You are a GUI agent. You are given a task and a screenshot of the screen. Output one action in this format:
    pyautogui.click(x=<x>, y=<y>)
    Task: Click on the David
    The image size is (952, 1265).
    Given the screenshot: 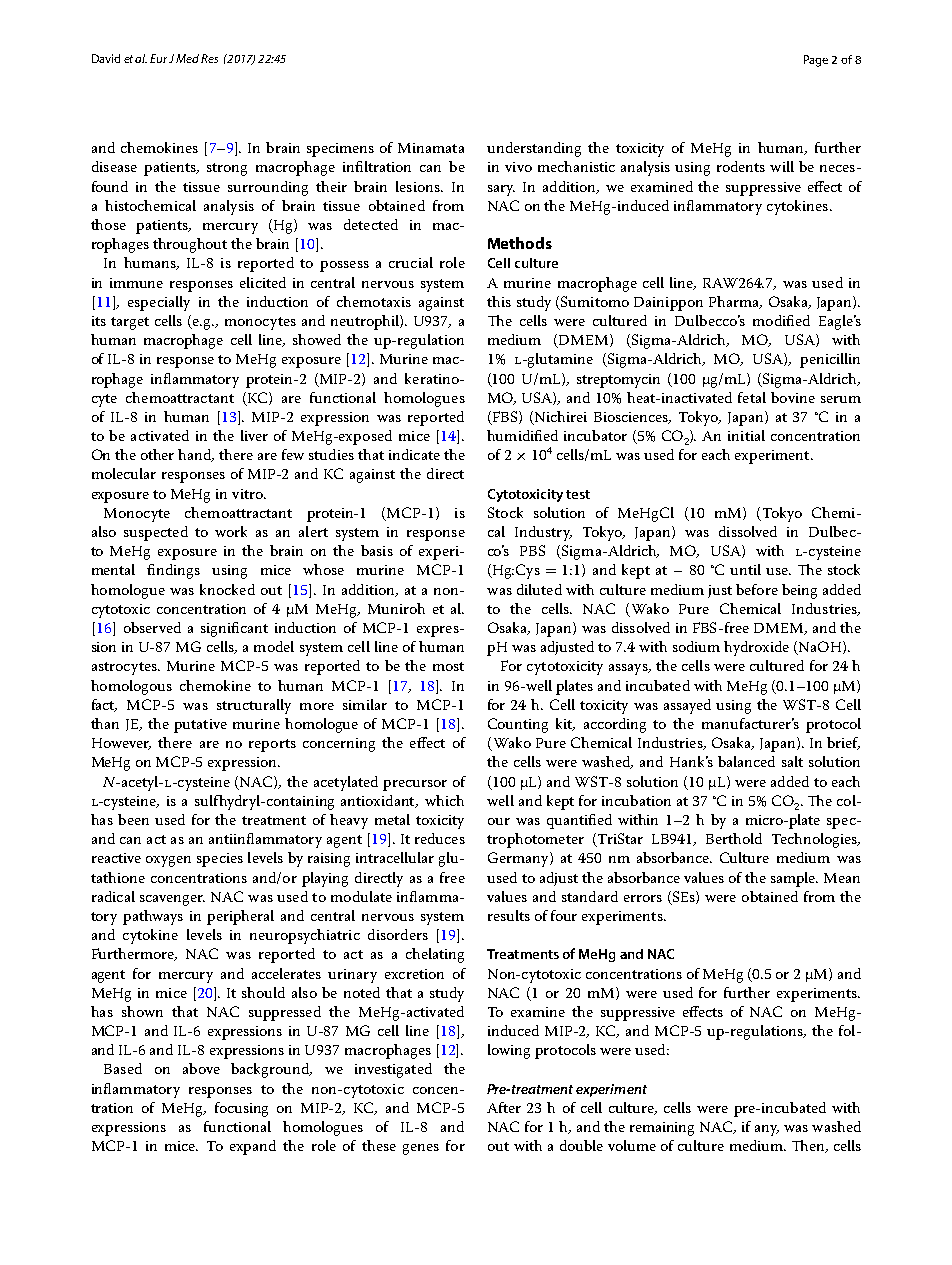 What is the action you would take?
    pyautogui.click(x=106, y=58)
